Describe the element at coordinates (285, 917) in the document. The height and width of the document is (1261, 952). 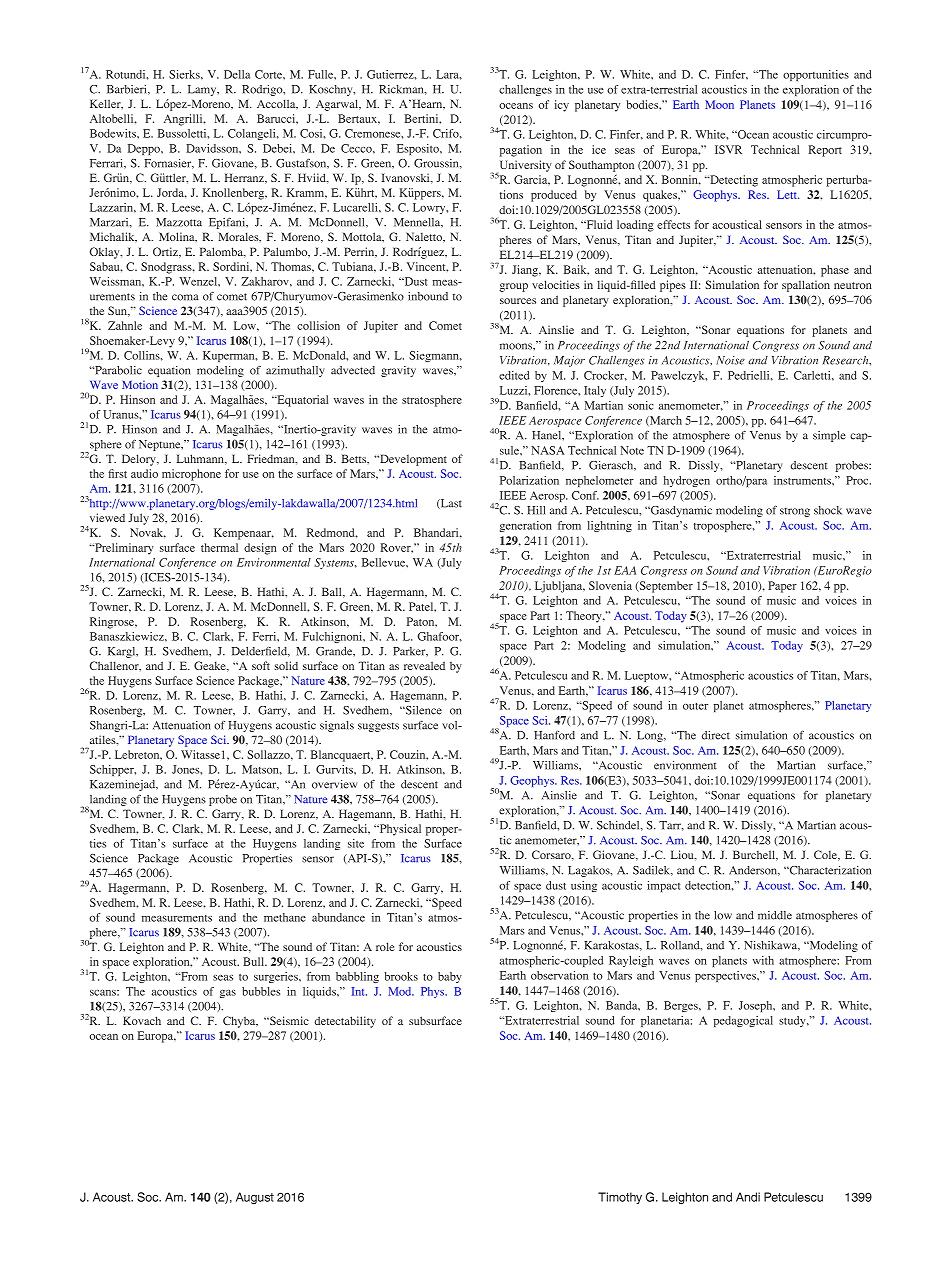
I see `methane` at that location.
